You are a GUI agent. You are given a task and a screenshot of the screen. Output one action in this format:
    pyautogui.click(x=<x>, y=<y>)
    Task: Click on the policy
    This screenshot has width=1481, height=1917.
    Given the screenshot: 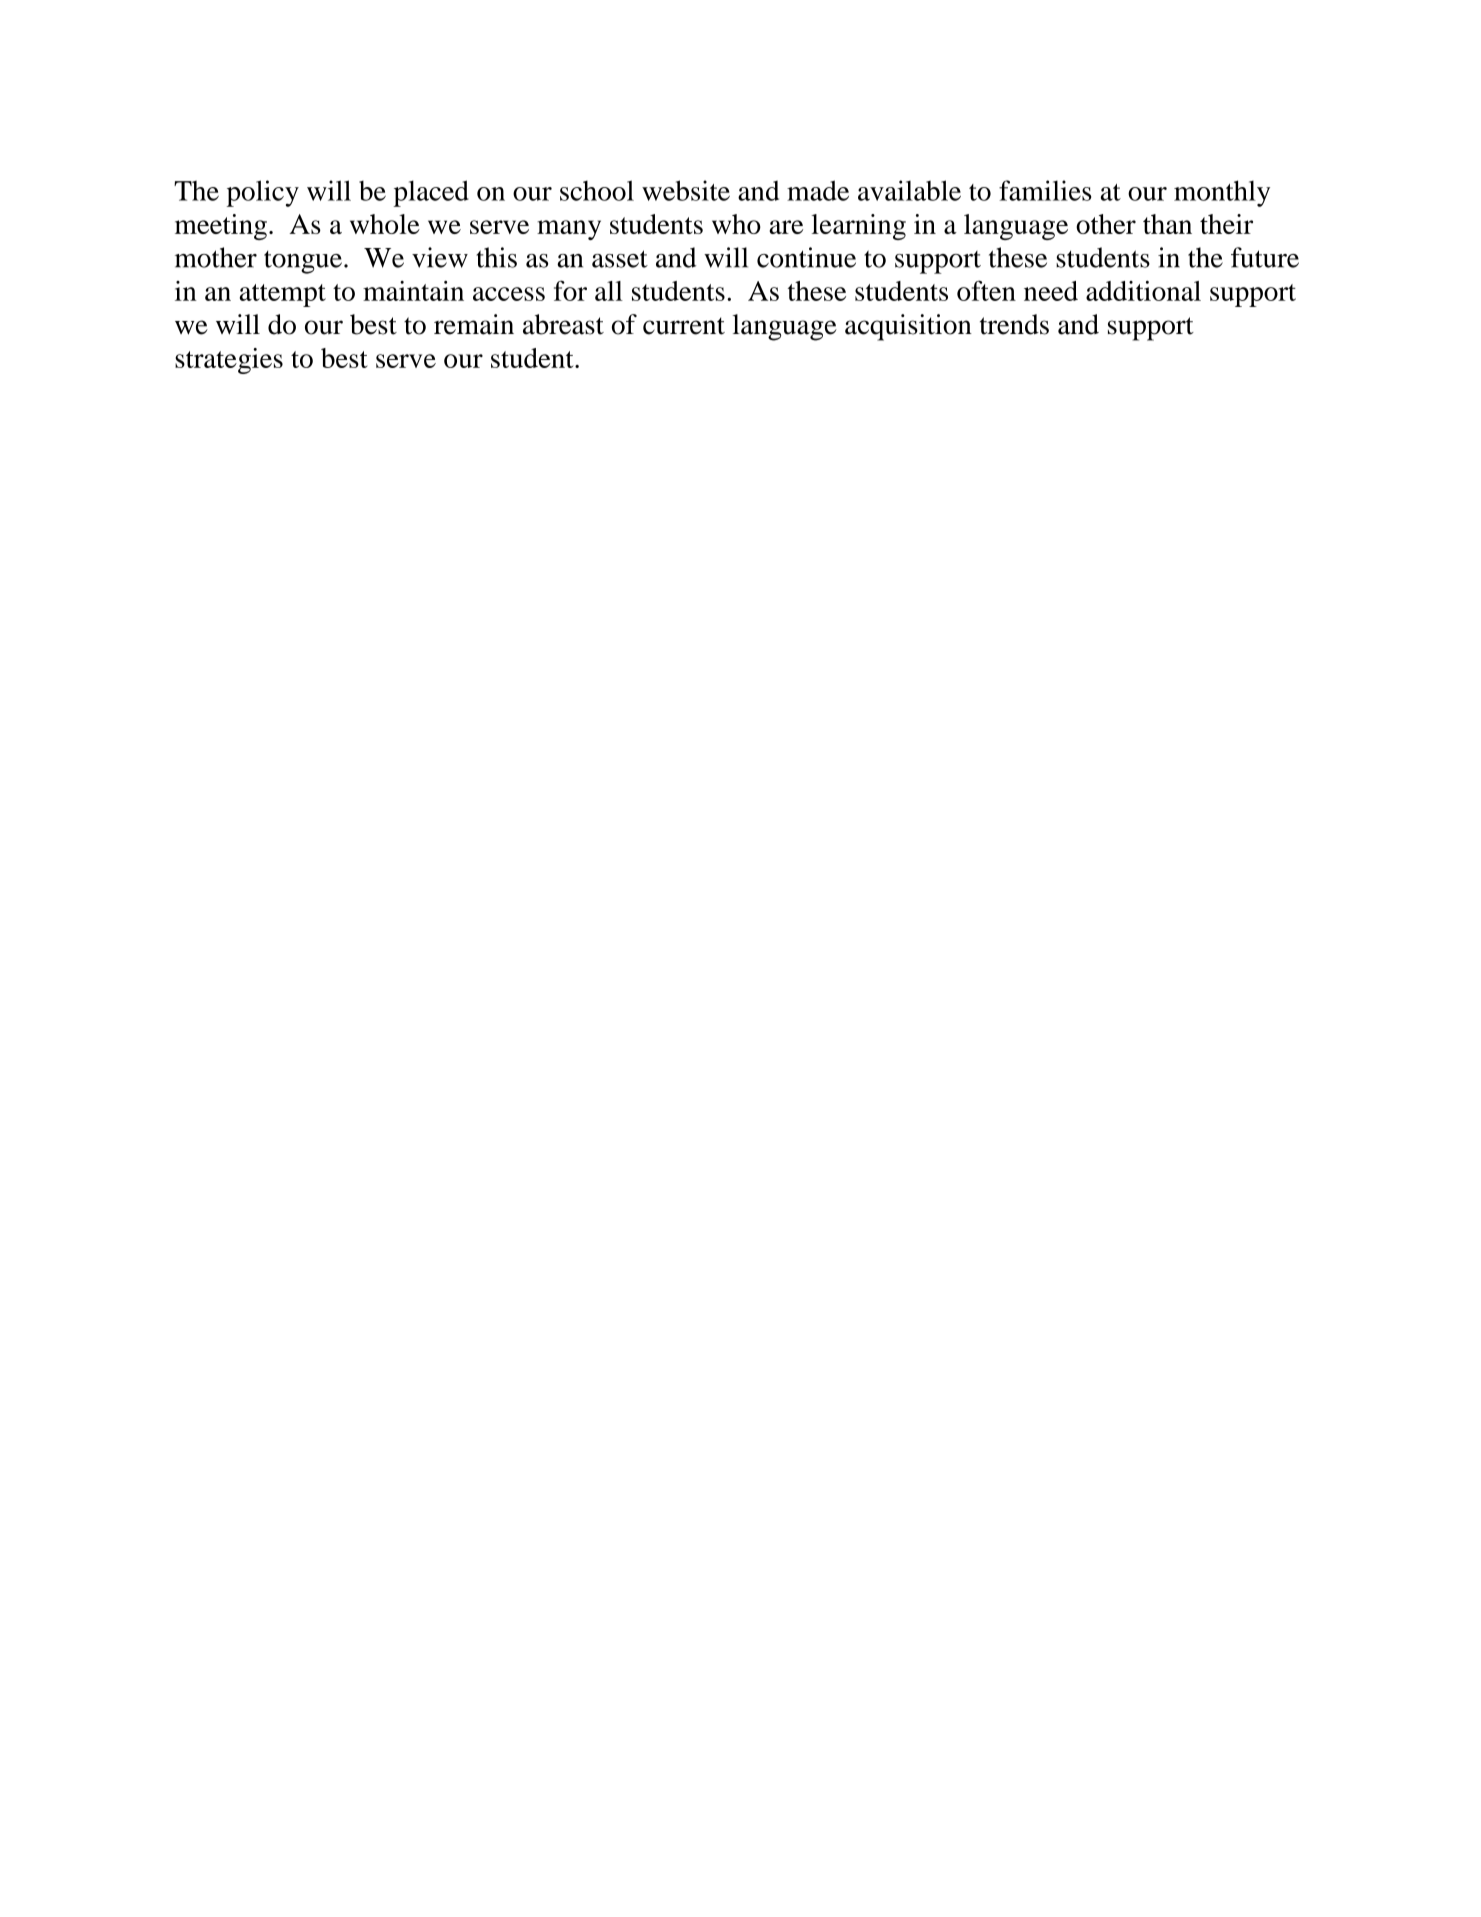 What is the action you would take?
    pyautogui.click(x=263, y=193)
